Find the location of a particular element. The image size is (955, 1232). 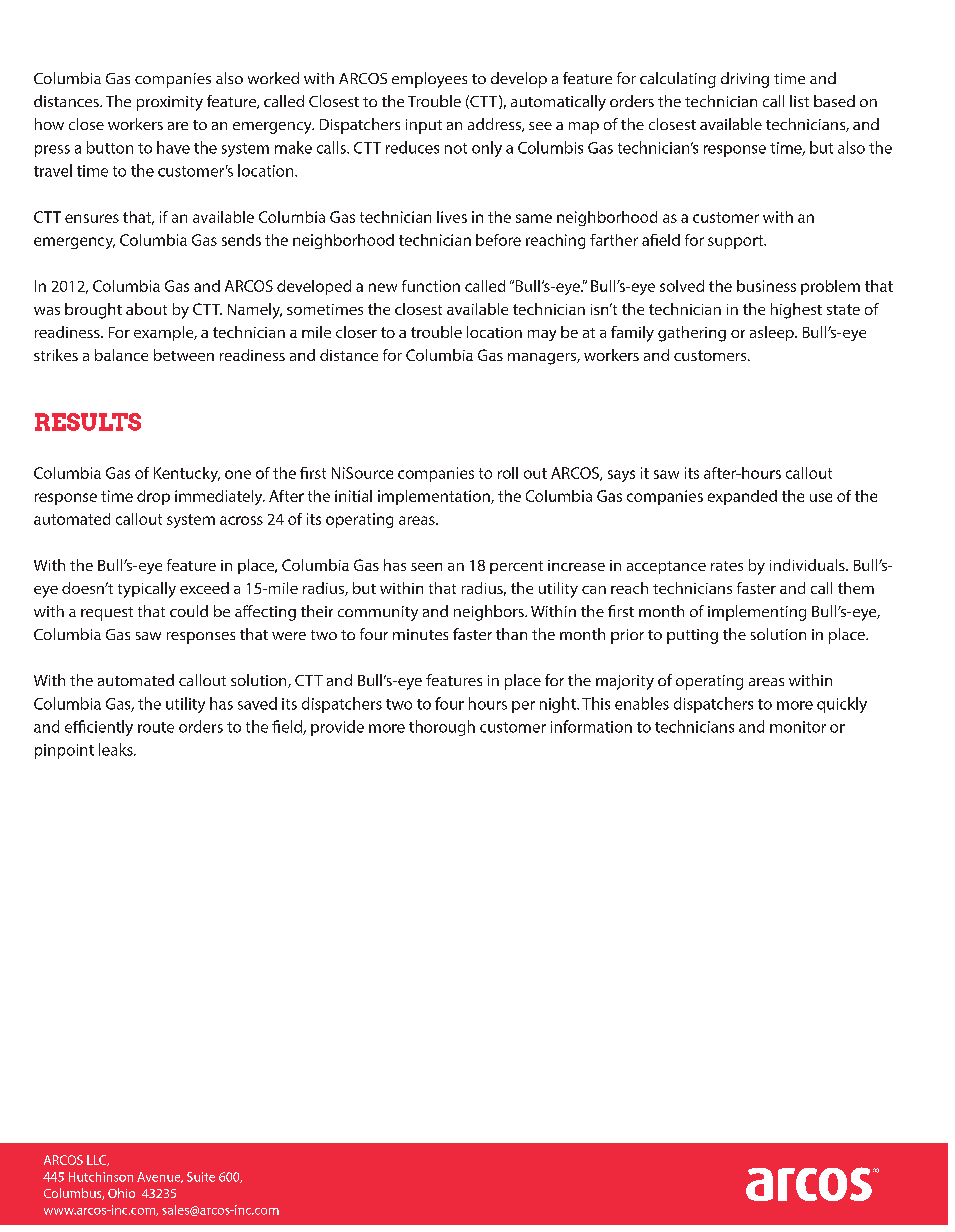

Avenue is located at coordinates (160, 1177).
